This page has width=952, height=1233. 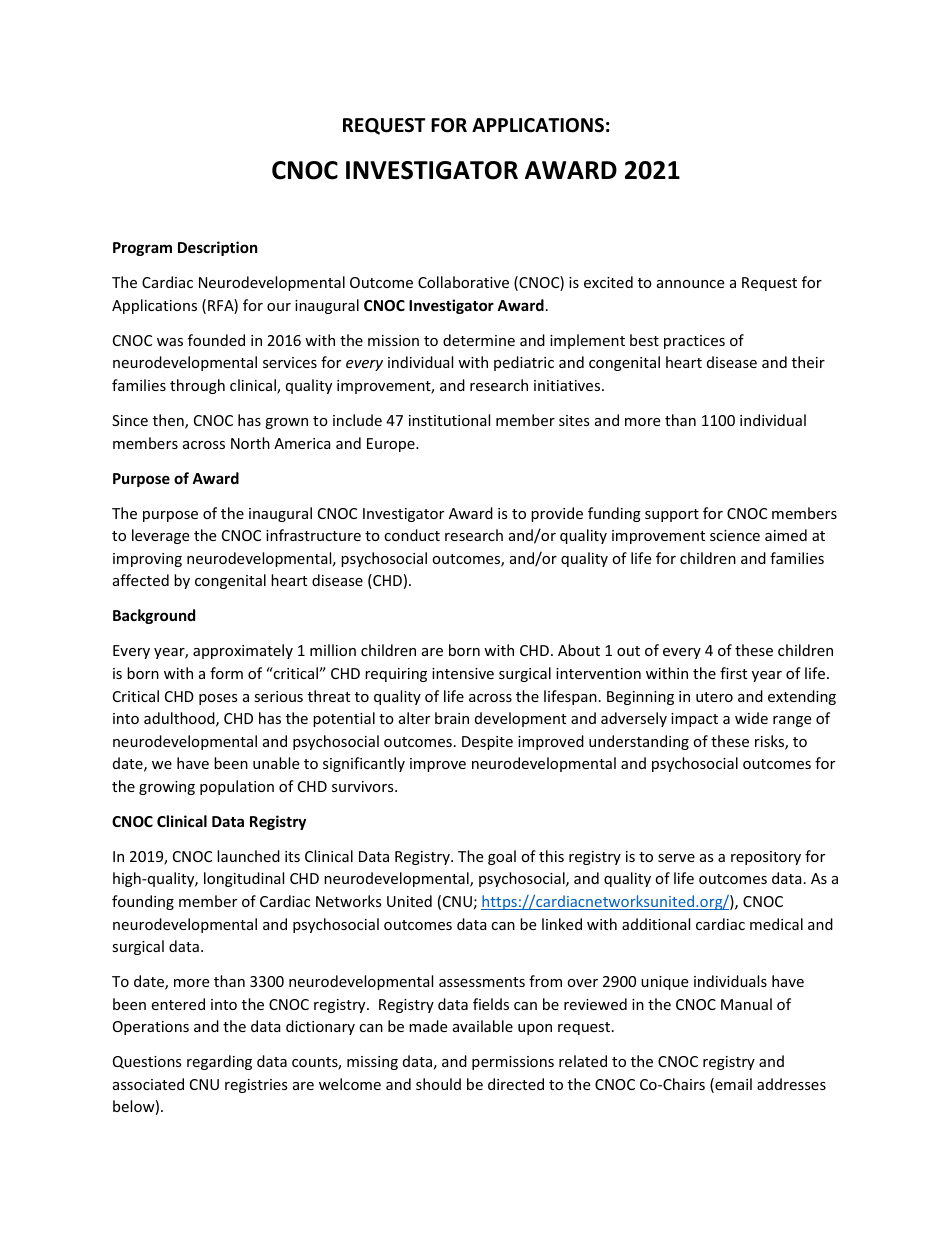 What do you see at coordinates (250, 443) in the page?
I see `North` at bounding box center [250, 443].
